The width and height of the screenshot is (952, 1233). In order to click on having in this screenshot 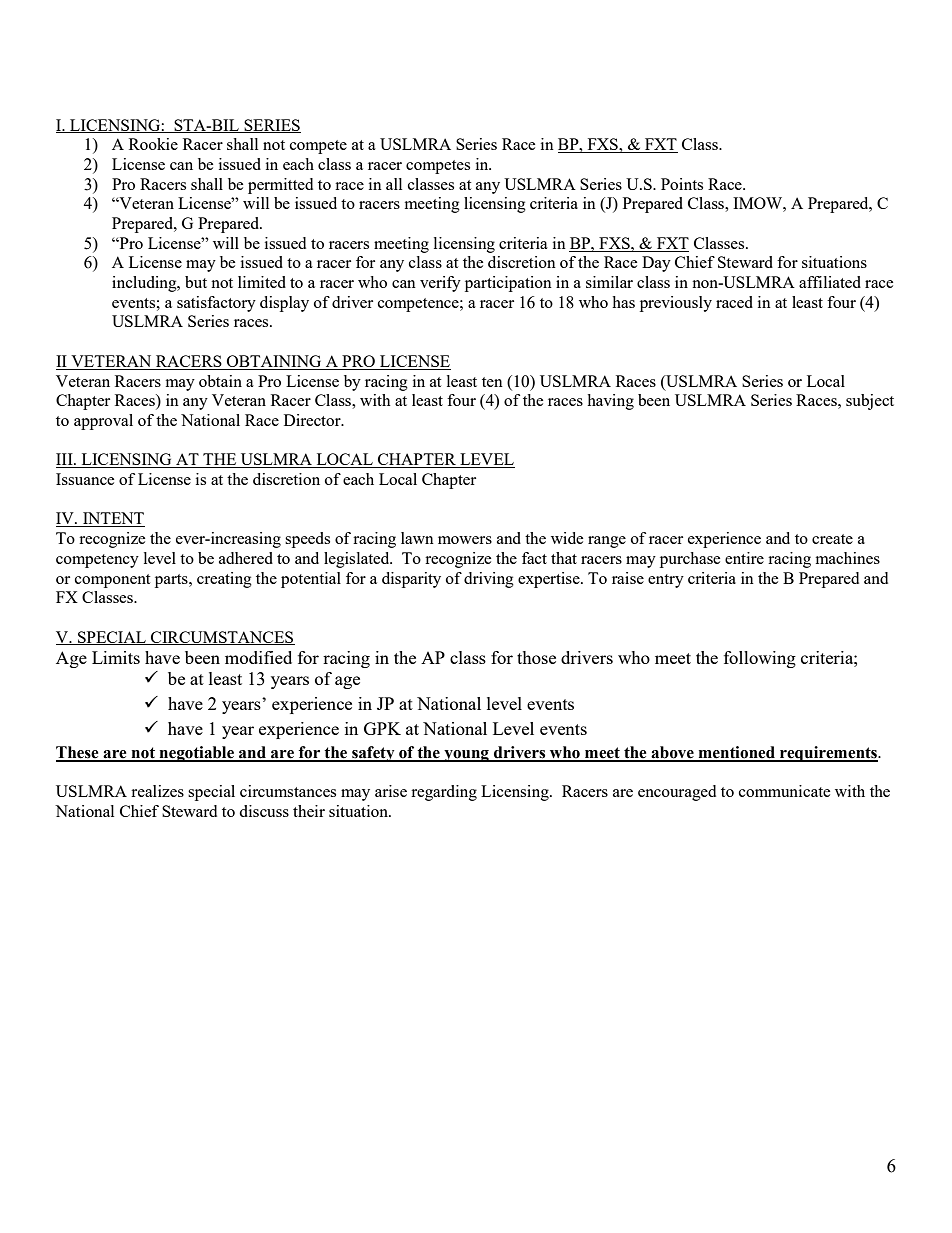, I will do `click(610, 402)`.
